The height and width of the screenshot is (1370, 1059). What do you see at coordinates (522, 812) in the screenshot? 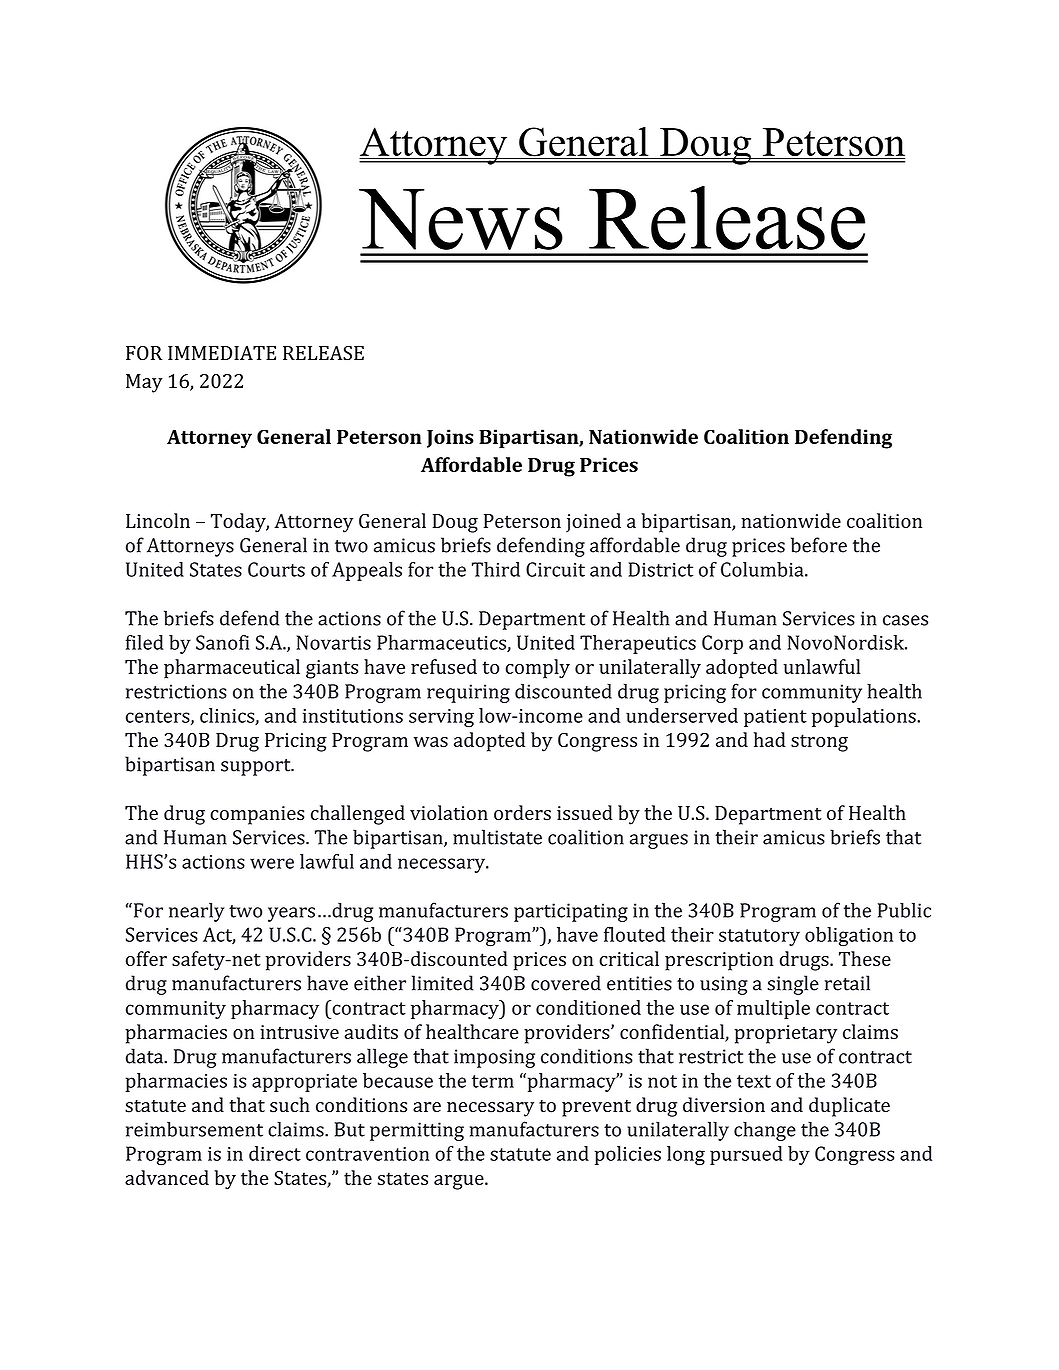
I see `orders` at bounding box center [522, 812].
